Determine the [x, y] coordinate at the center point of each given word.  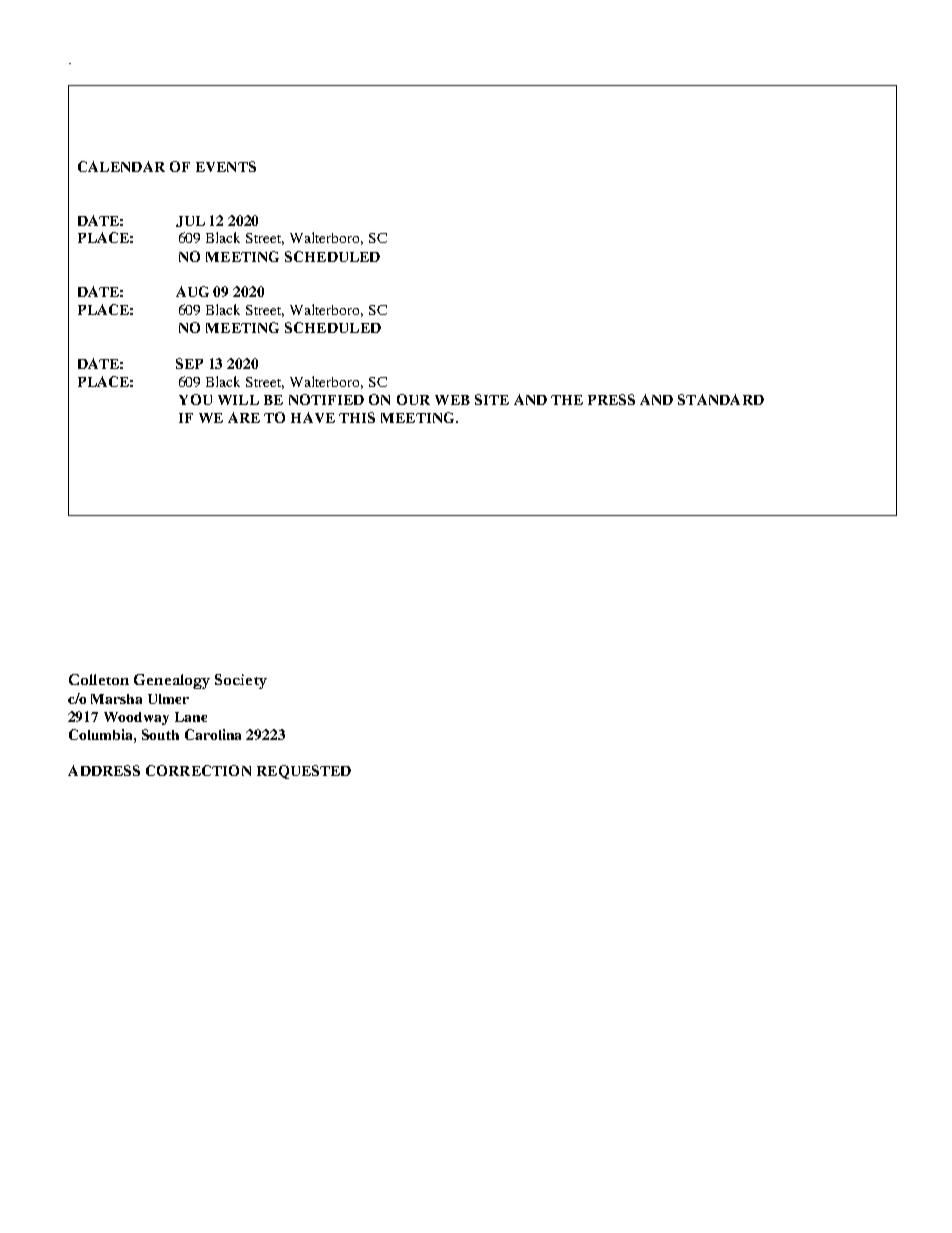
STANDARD [721, 399]
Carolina [213, 734]
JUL [190, 221]
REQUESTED [304, 772]
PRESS [611, 399]
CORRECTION [198, 770]
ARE [244, 417]
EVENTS [226, 166]
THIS [357, 417]
